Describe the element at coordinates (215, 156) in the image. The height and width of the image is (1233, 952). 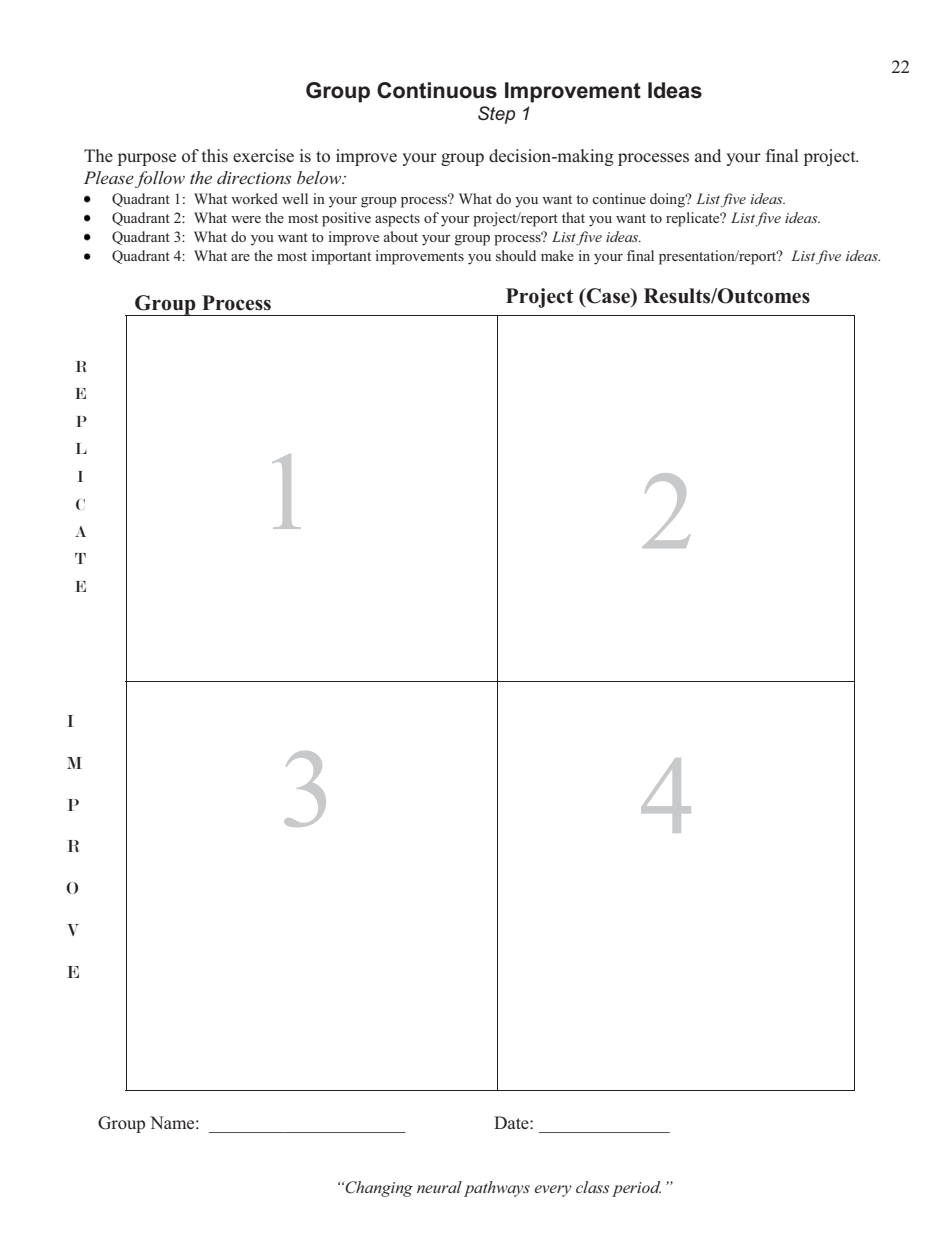
I see `this` at that location.
